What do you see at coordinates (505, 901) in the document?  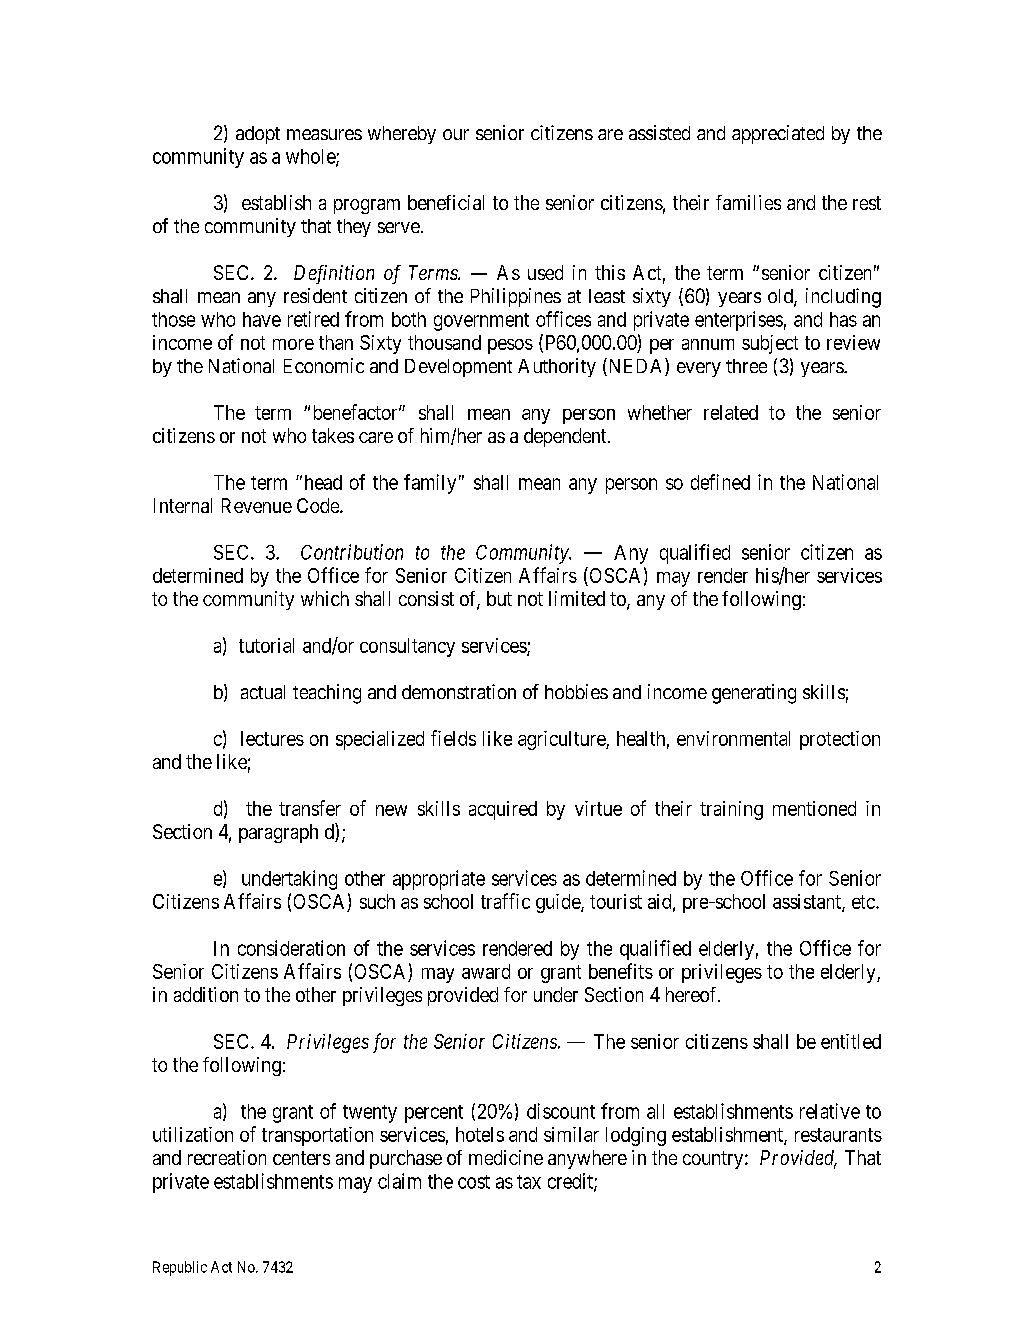 I see `traffic` at bounding box center [505, 901].
